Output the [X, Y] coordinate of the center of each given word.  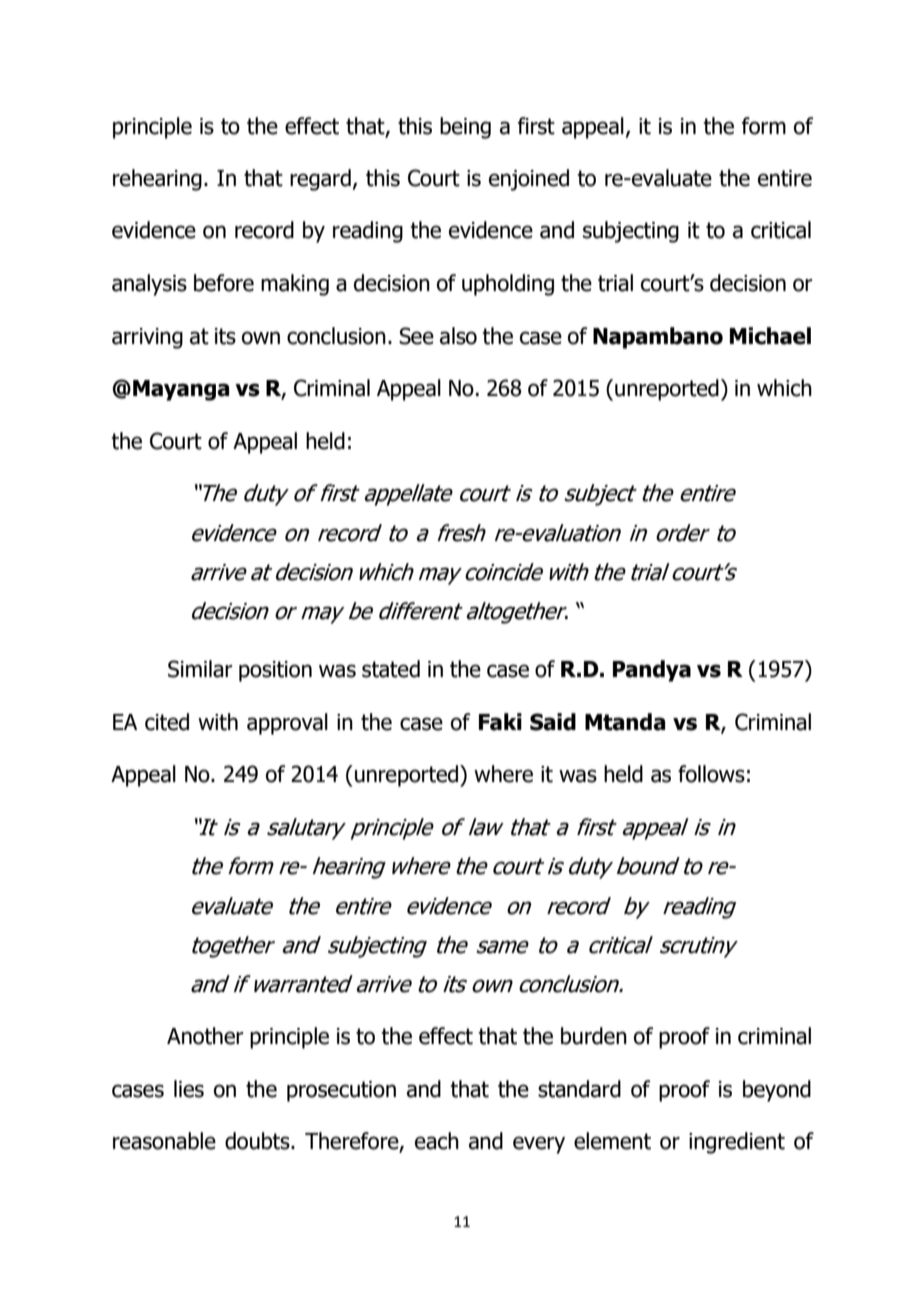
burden [594, 1036]
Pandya [652, 671]
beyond [777, 1091]
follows [711, 774]
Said [553, 722]
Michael [770, 336]
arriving [147, 338]
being [465, 128]
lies [189, 1089]
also [458, 336]
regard [320, 180]
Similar [200, 669]
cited [167, 722]
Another [205, 1036]
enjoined [529, 180]
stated [391, 669]
